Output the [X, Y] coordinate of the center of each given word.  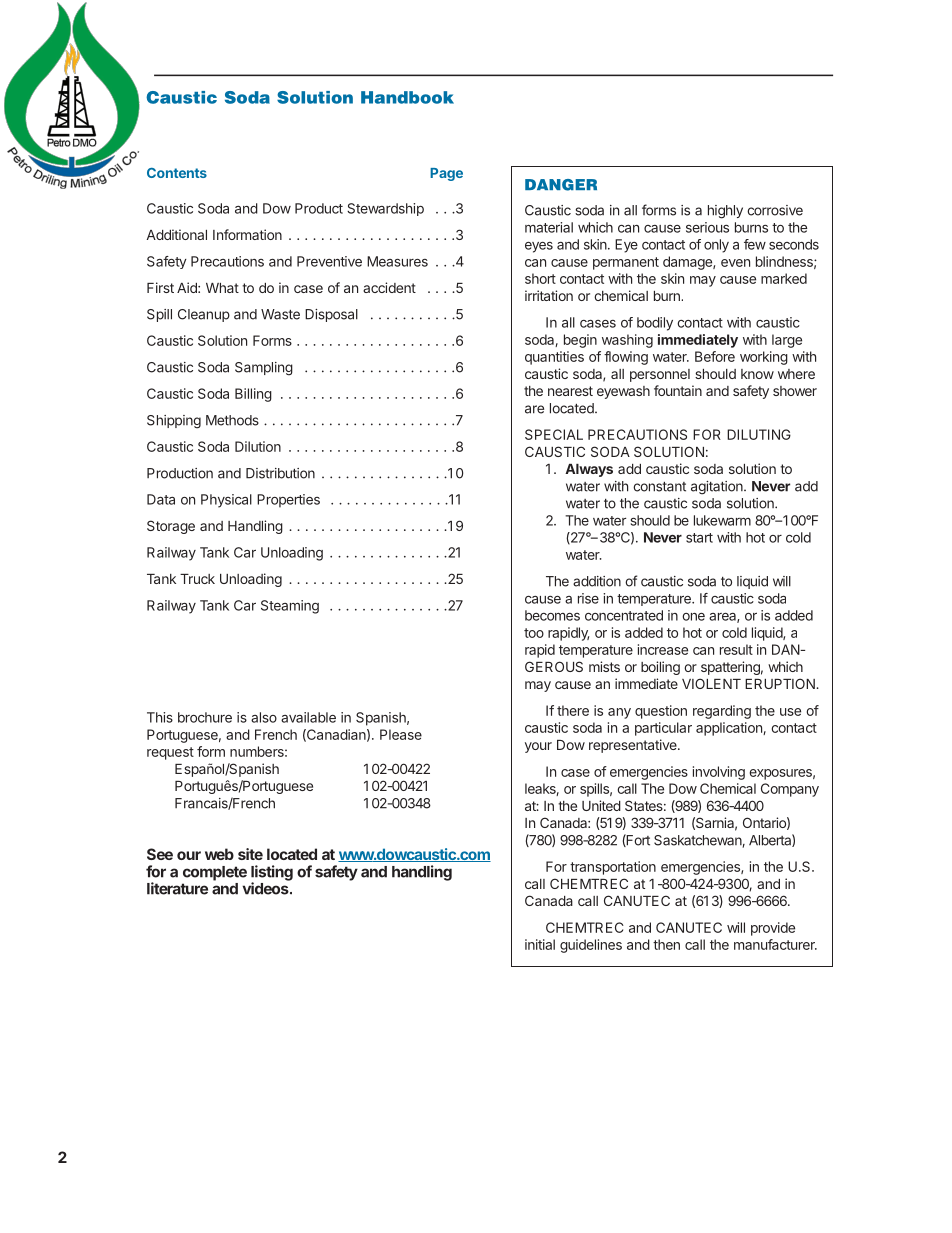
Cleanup [204, 315]
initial [540, 944]
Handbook [407, 97]
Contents [177, 173]
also [264, 717]
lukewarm [722, 520]
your [538, 747]
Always [589, 470]
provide [773, 929]
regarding [722, 712]
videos [266, 888]
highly [725, 212]
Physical [226, 501]
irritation [549, 295]
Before [715, 356]
